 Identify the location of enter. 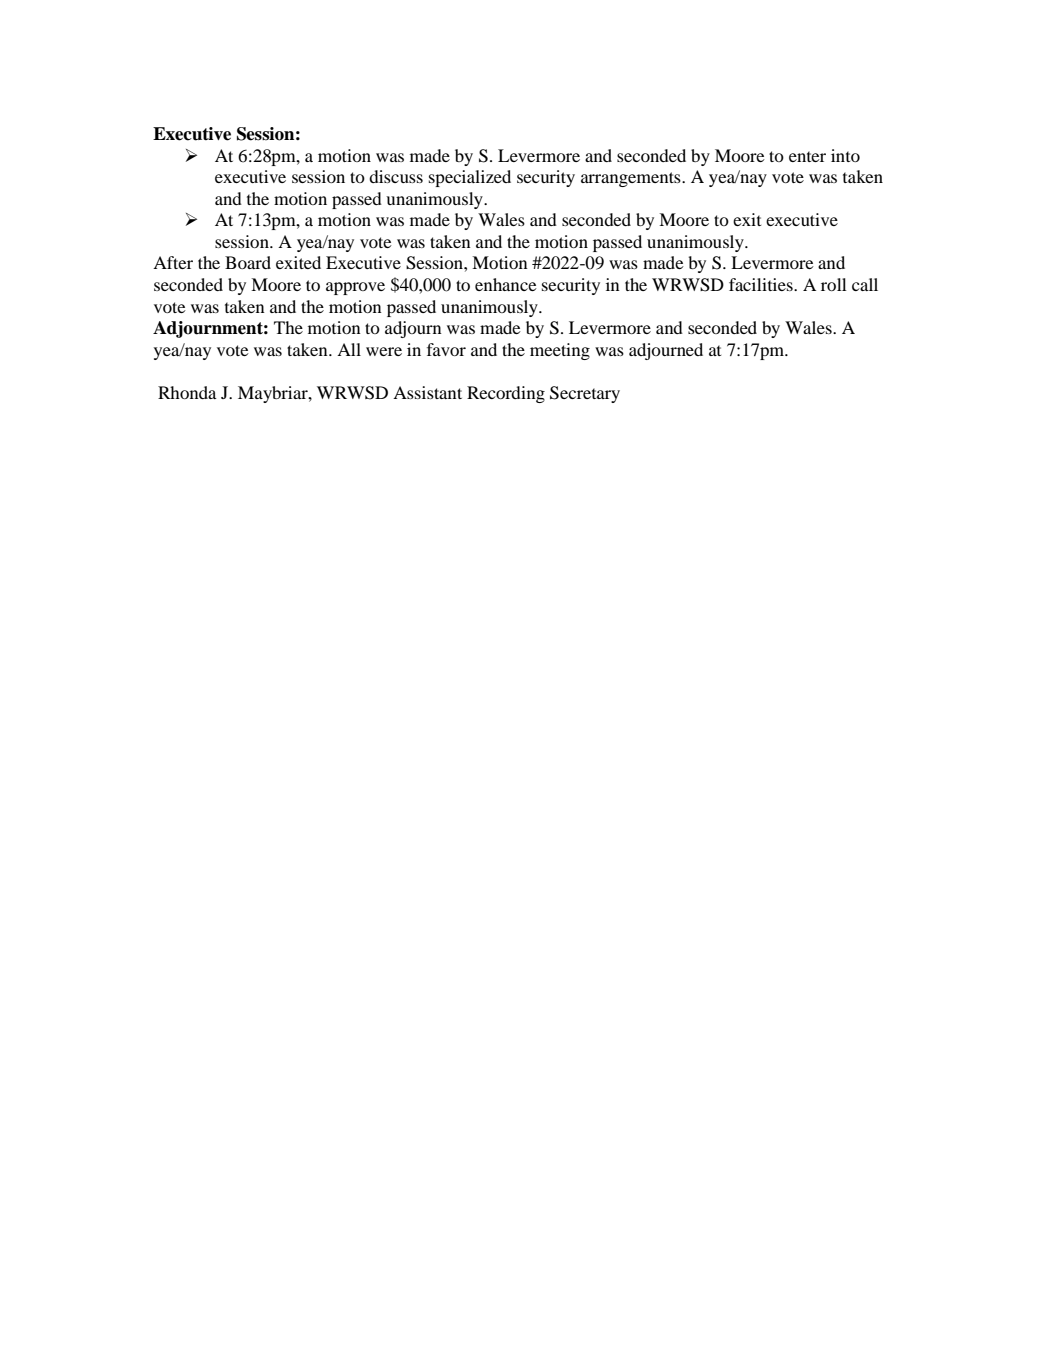
(807, 156).
